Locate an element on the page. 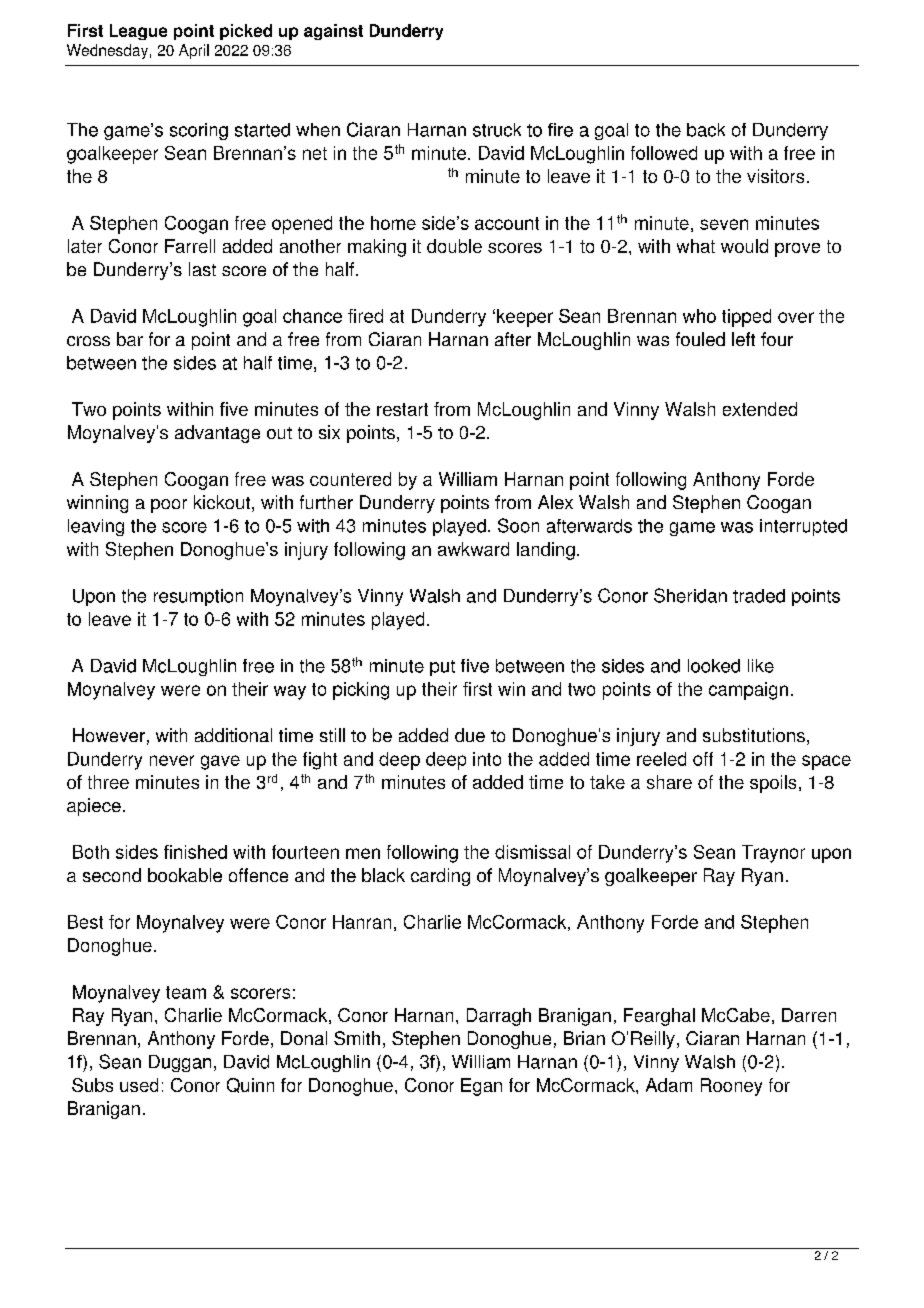  tipped is located at coordinates (746, 318).
